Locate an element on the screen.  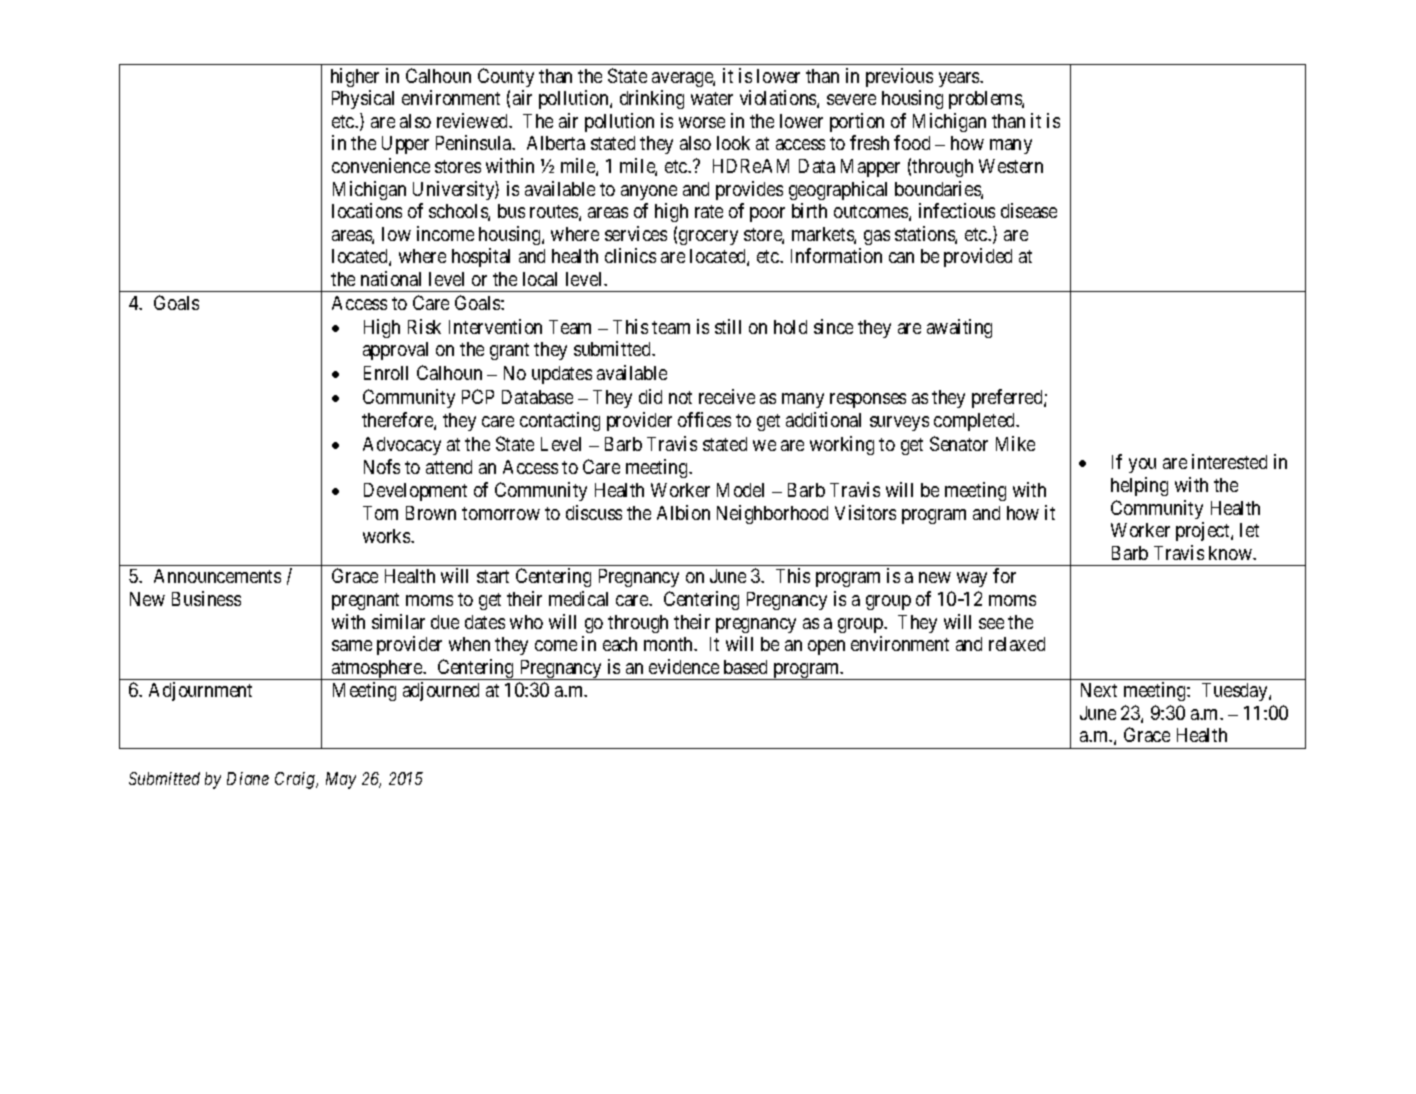
Advocacy is located at coordinates (402, 446).
